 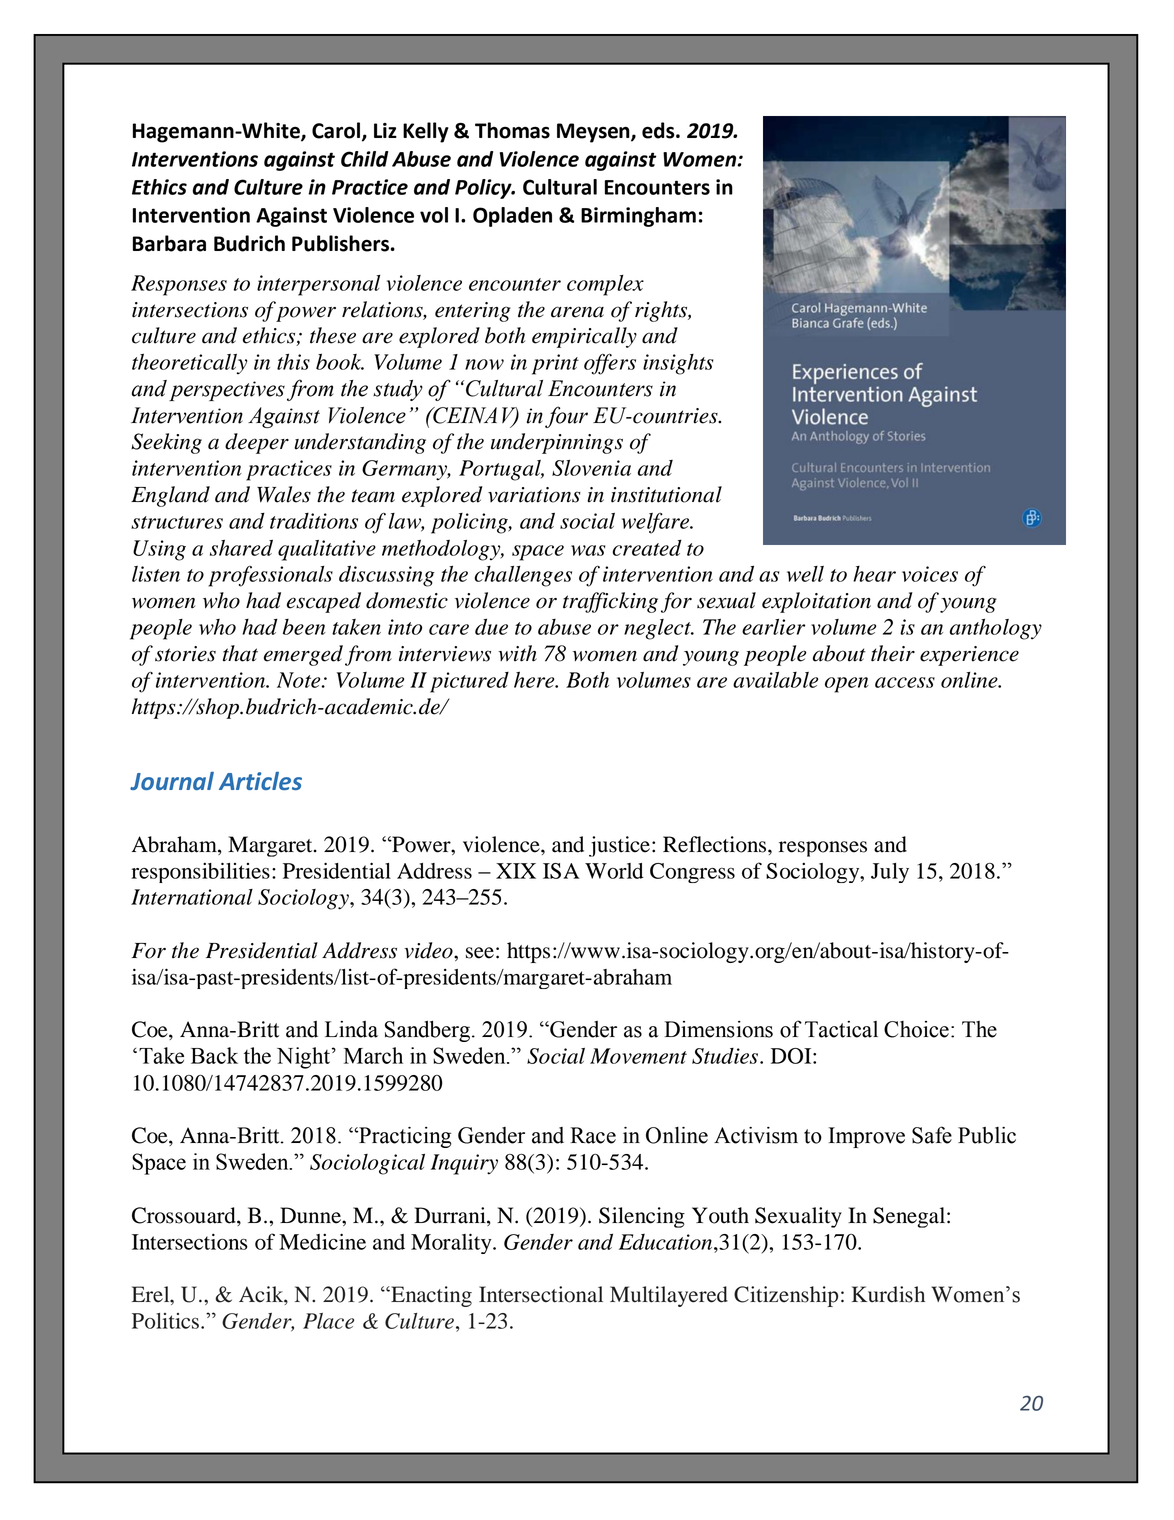 What do you see at coordinates (535, 680) in the screenshot?
I see `here` at bounding box center [535, 680].
